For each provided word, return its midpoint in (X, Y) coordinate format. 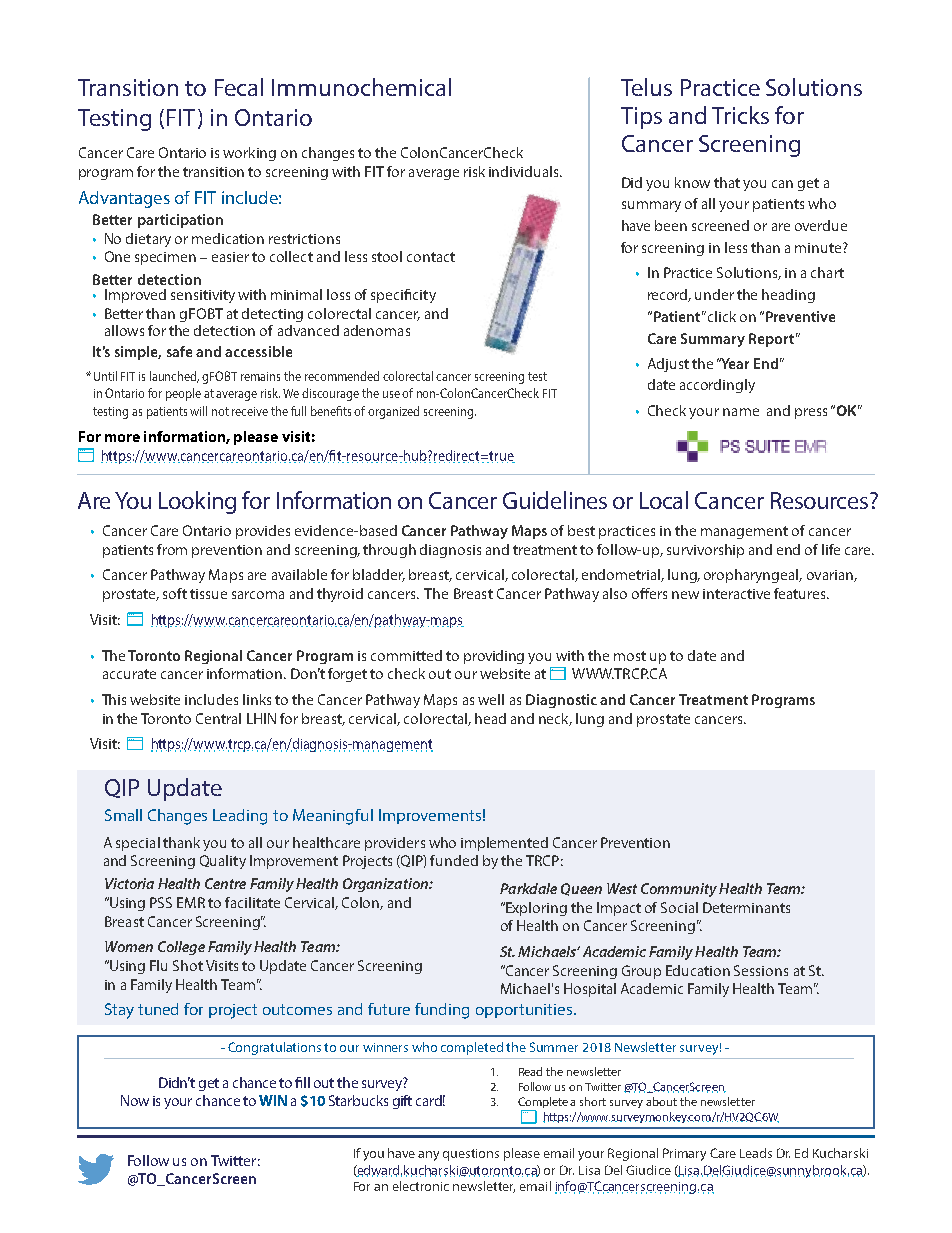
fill (302, 1082)
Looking (197, 502)
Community (679, 890)
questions (471, 1155)
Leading (240, 817)
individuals (525, 171)
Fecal (239, 87)
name (741, 412)
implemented (504, 844)
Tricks (740, 115)
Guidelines (555, 500)
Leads (756, 1153)
